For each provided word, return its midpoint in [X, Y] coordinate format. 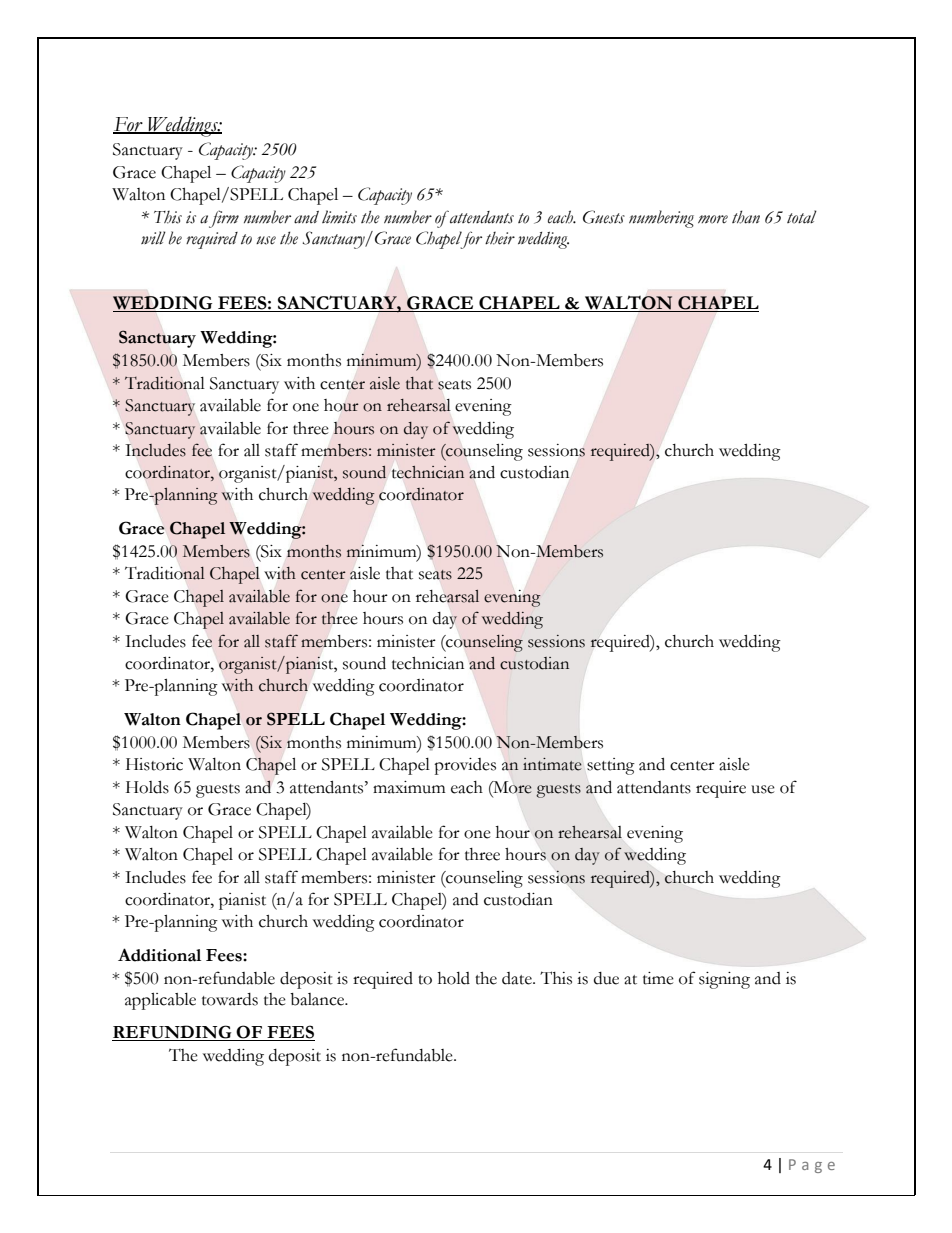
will [153, 237]
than [746, 217]
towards [230, 999]
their [500, 238]
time [658, 978]
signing [724, 980]
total [802, 217]
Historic [154, 764]
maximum [409, 787]
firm [224, 219]
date [518, 978]
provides [465, 766]
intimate [552, 764]
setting [611, 766]
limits [339, 217]
